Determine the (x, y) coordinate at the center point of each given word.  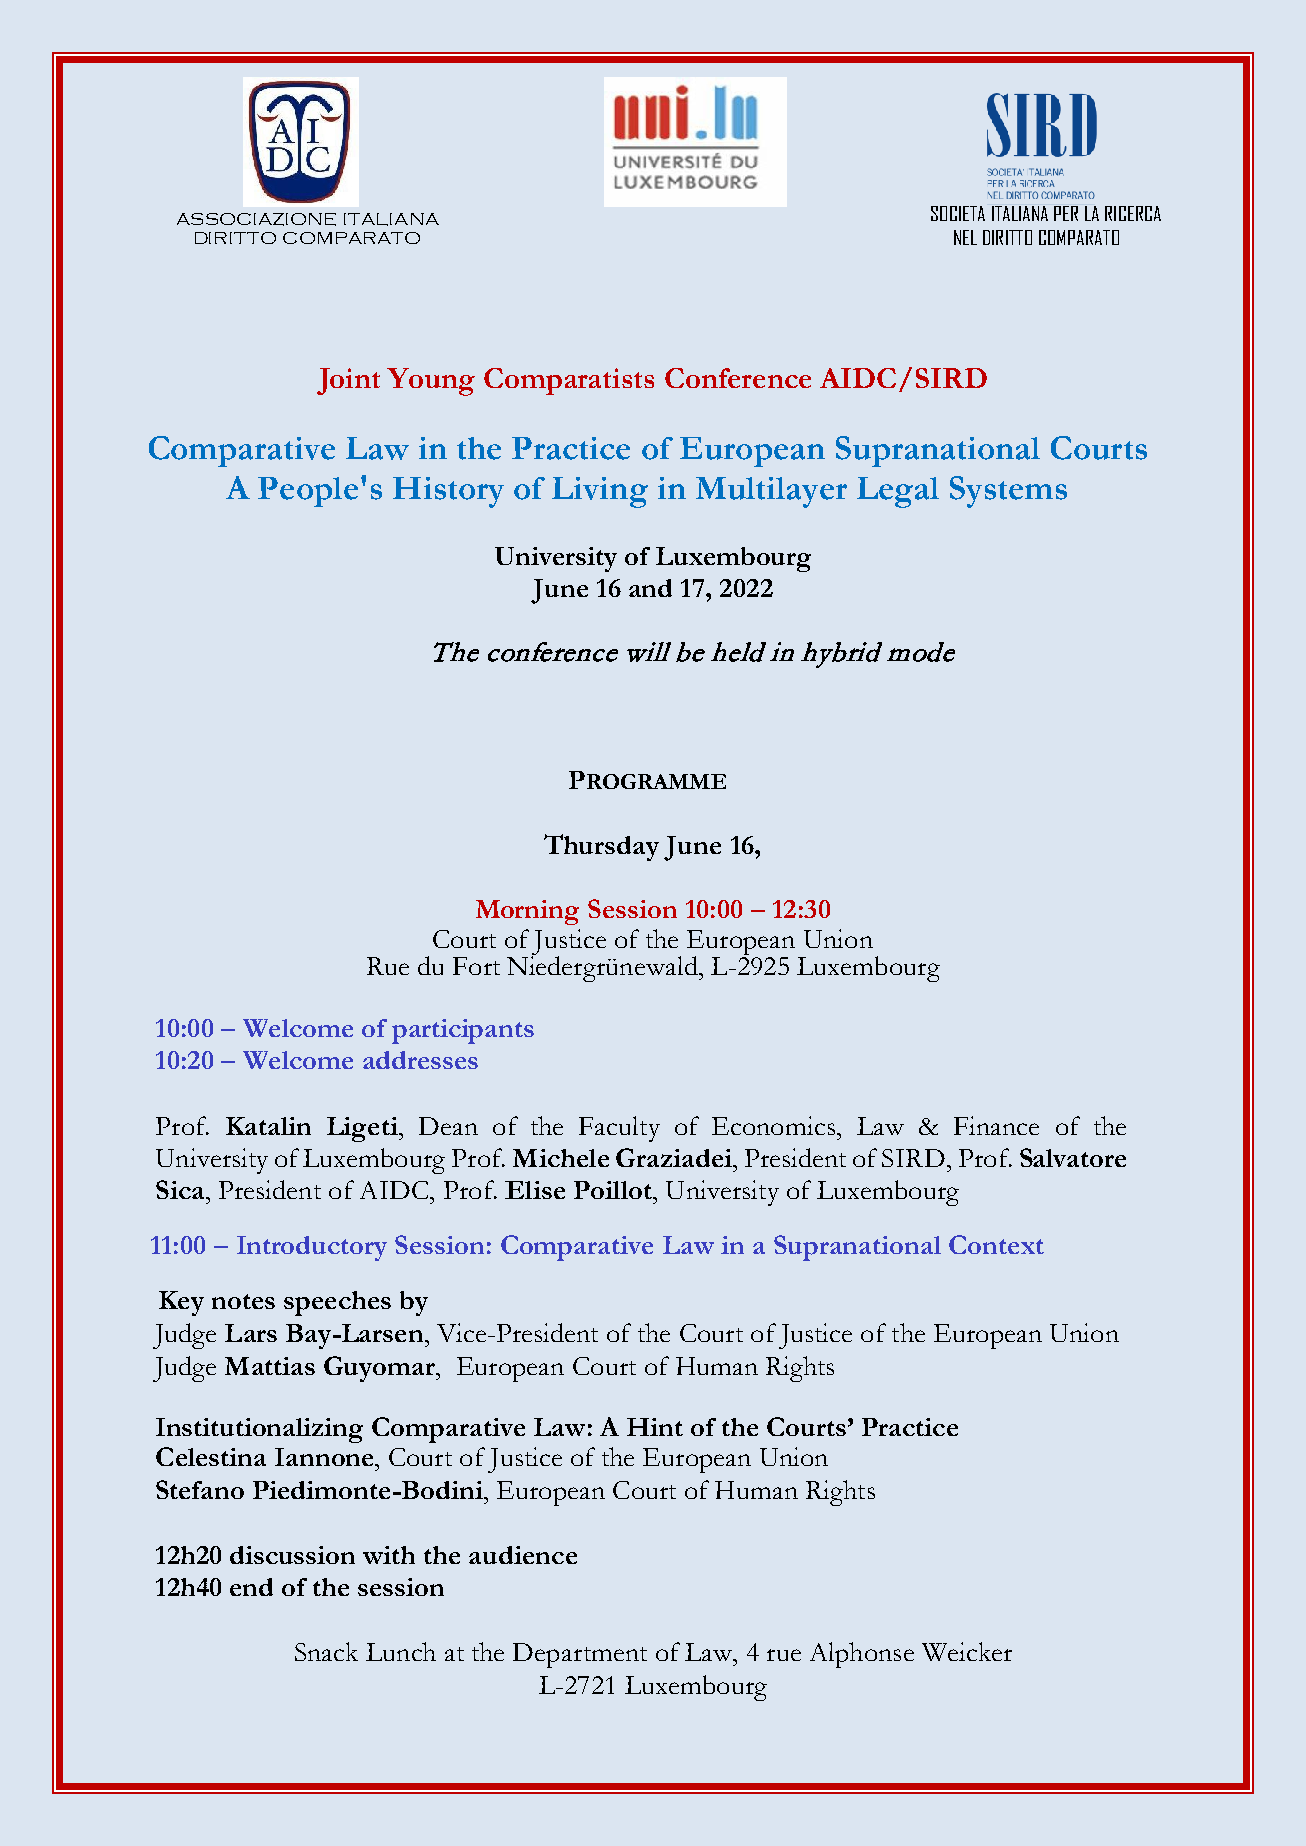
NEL (965, 237)
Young (431, 382)
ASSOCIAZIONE (256, 219)
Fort (476, 966)
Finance (996, 1125)
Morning (527, 912)
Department (580, 1655)
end (251, 1587)
